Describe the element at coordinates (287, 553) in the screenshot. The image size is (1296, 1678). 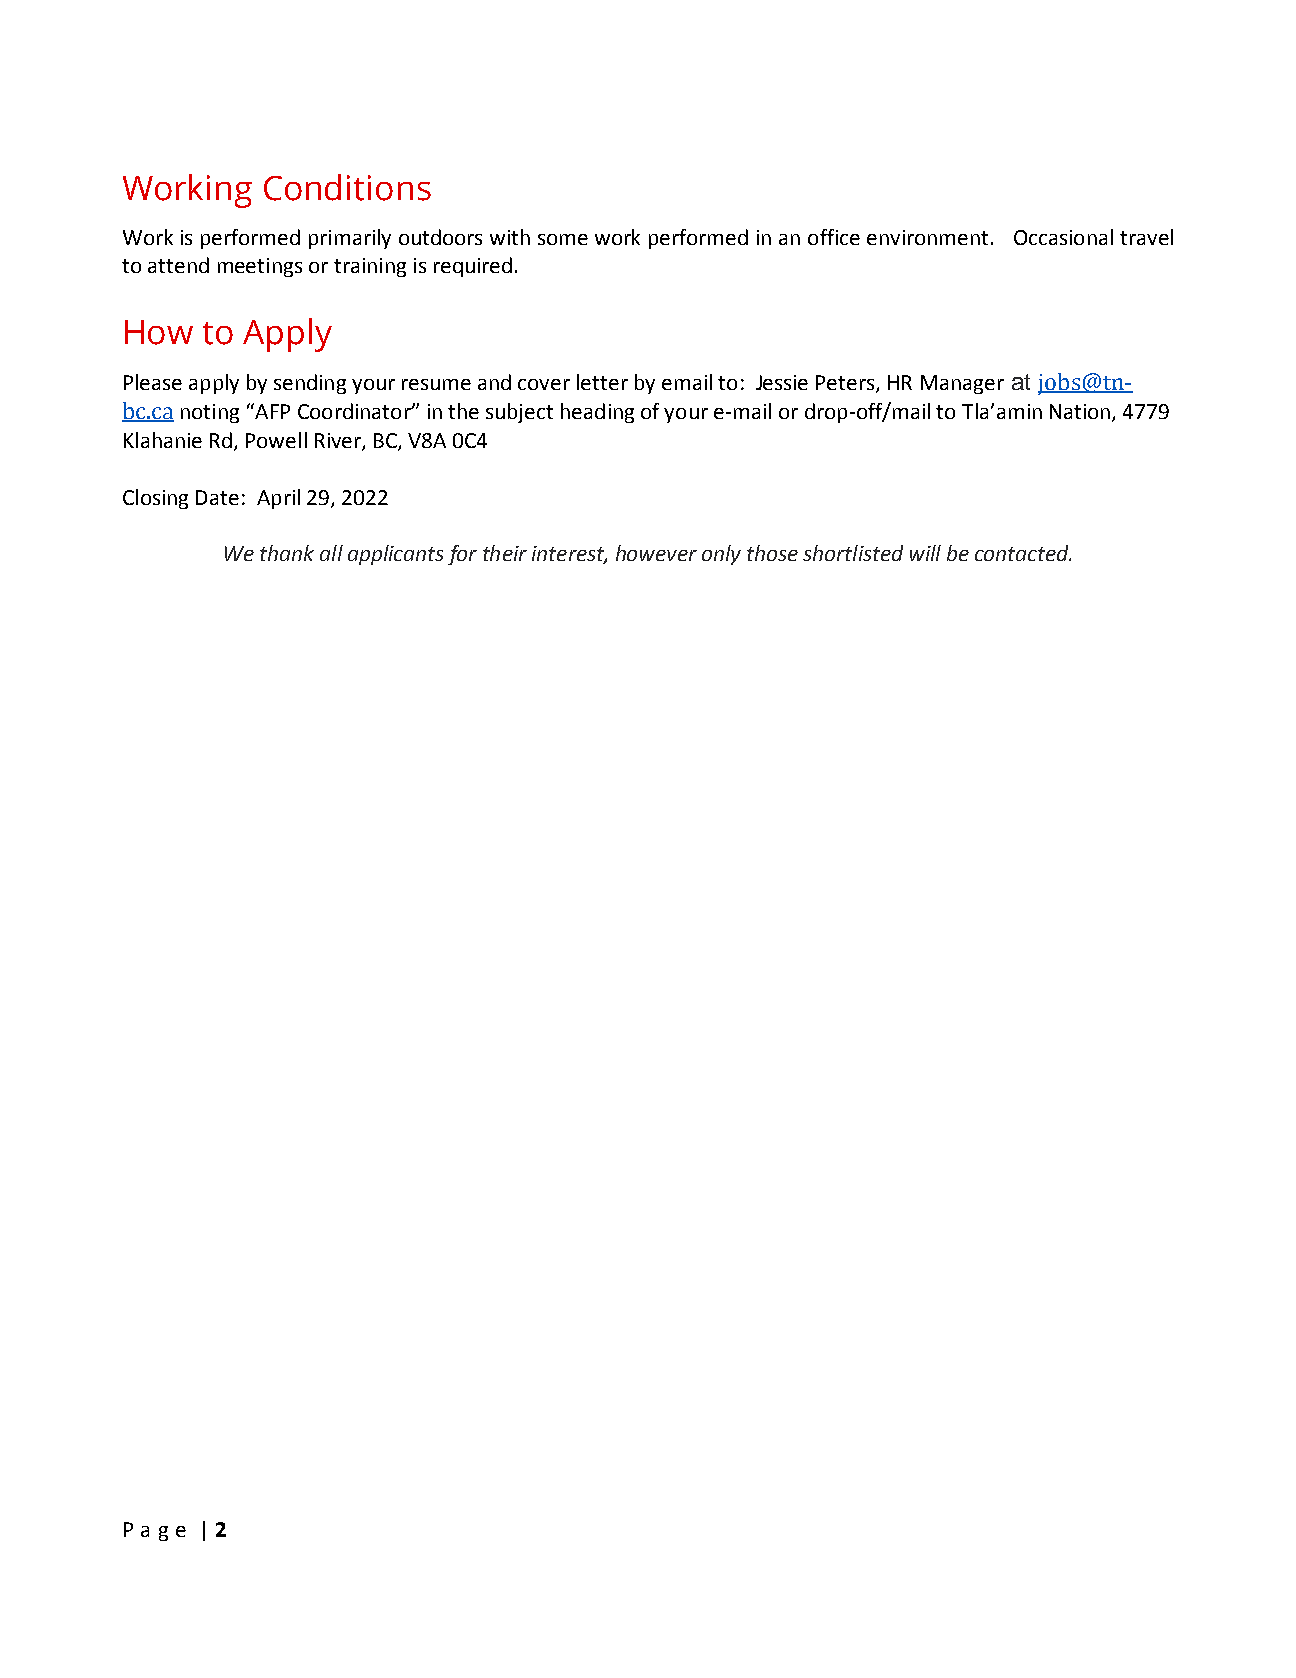
I see `thank` at that location.
